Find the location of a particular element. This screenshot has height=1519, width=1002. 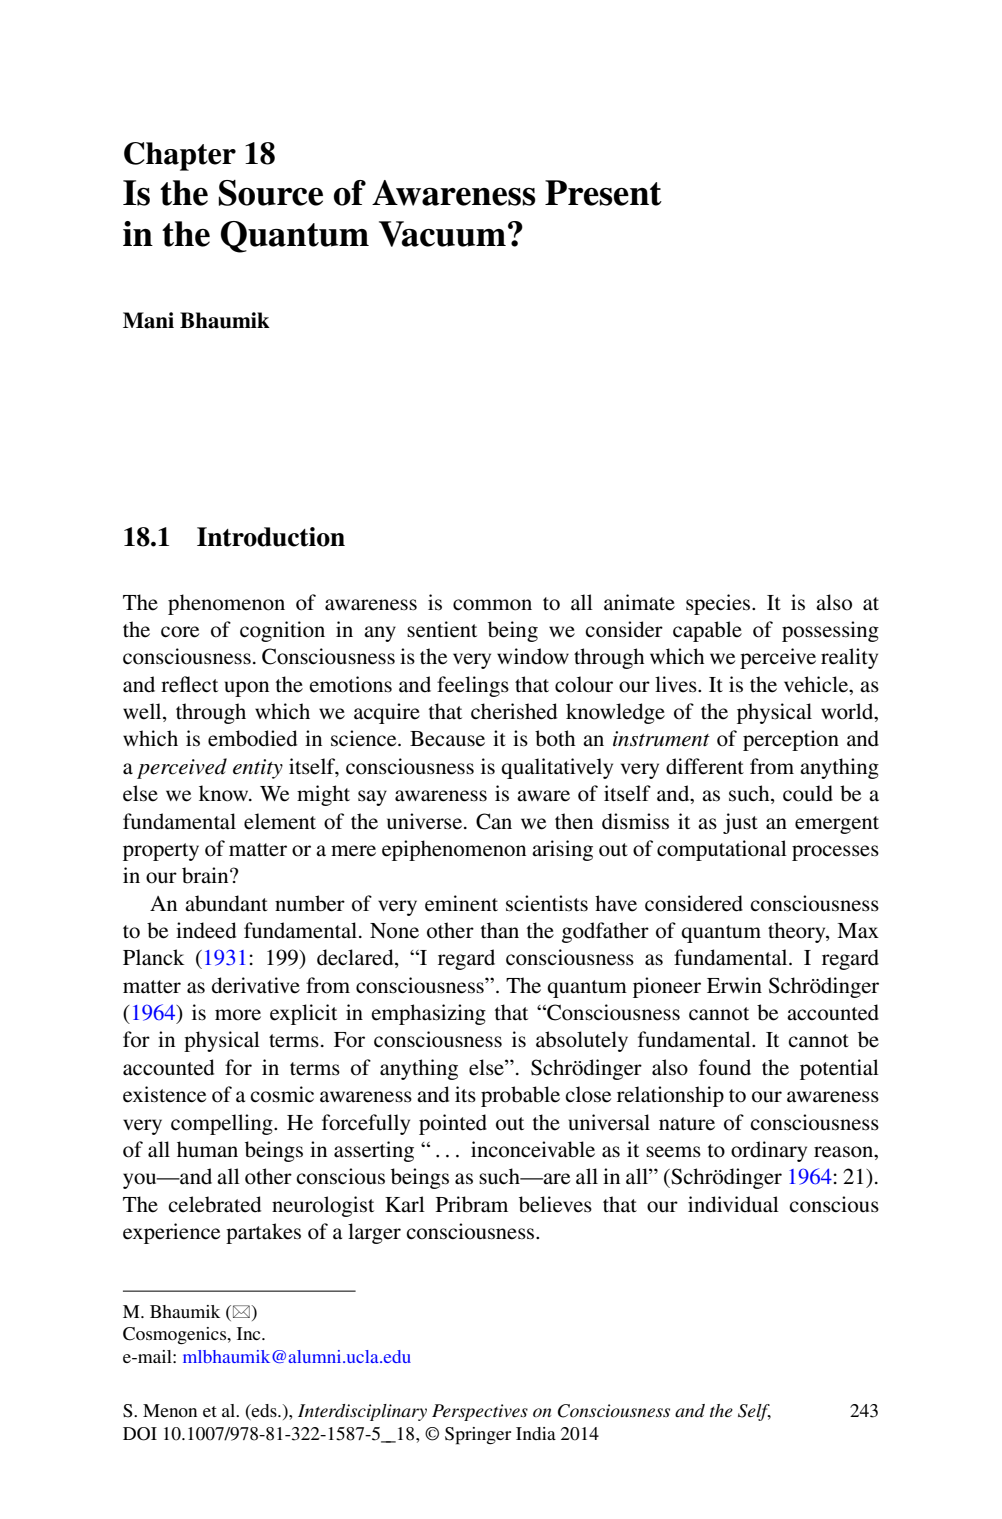

found is located at coordinates (725, 1067).
